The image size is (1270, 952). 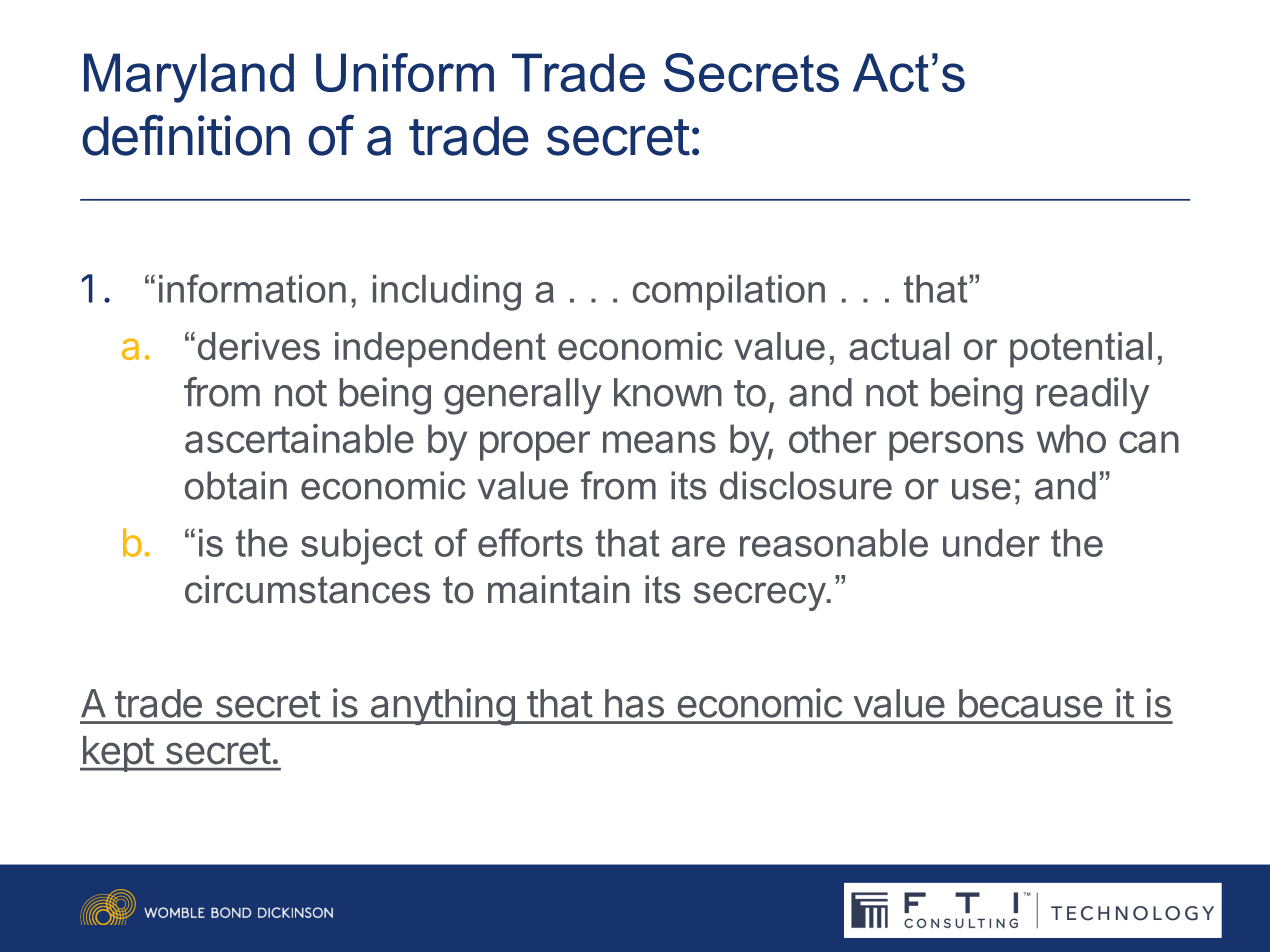 What do you see at coordinates (729, 292) in the image?
I see `compilation` at bounding box center [729, 292].
